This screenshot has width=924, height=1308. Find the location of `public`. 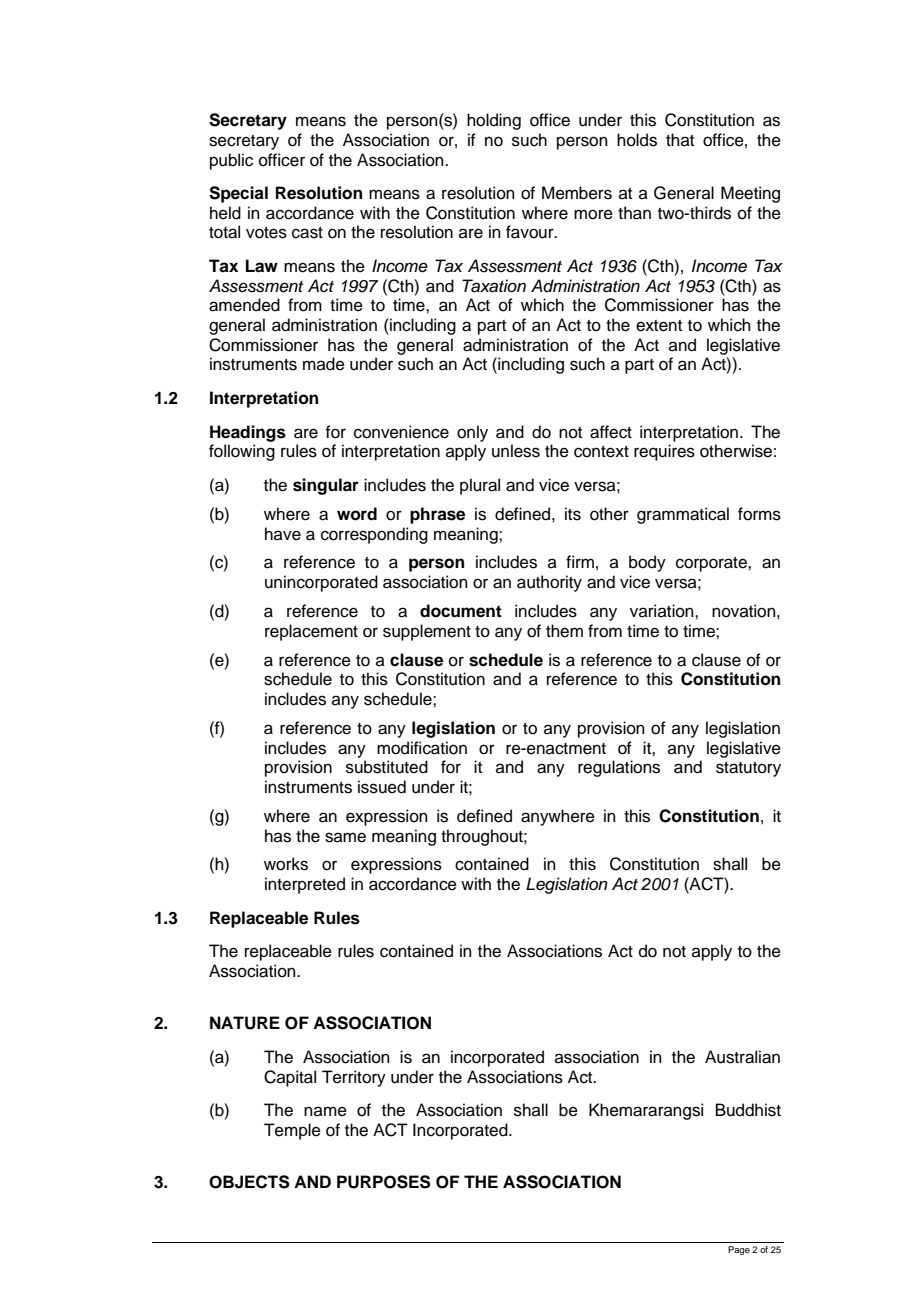

public is located at coordinates (231, 161).
